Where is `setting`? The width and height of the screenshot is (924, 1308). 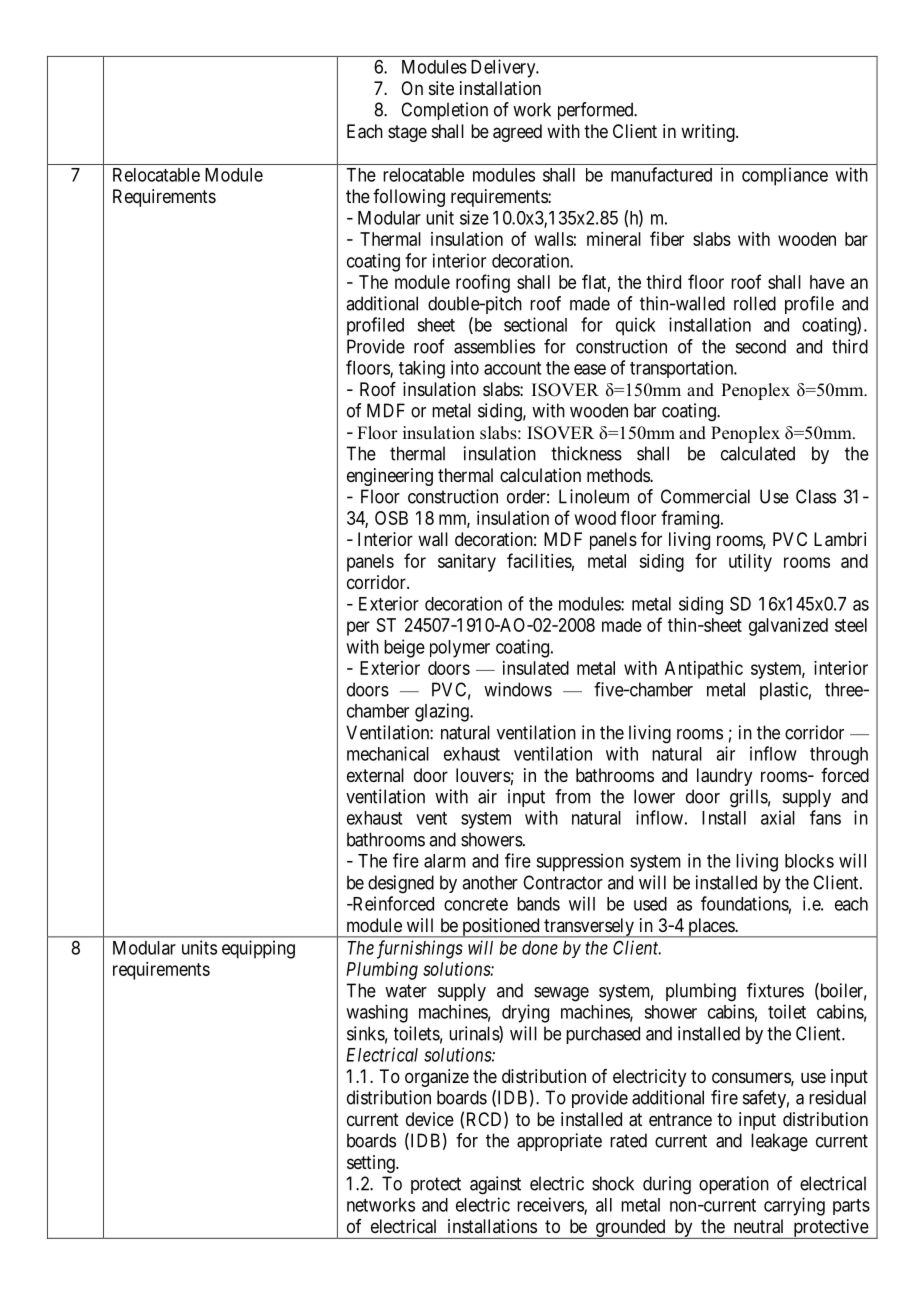 setting is located at coordinates (372, 1164).
